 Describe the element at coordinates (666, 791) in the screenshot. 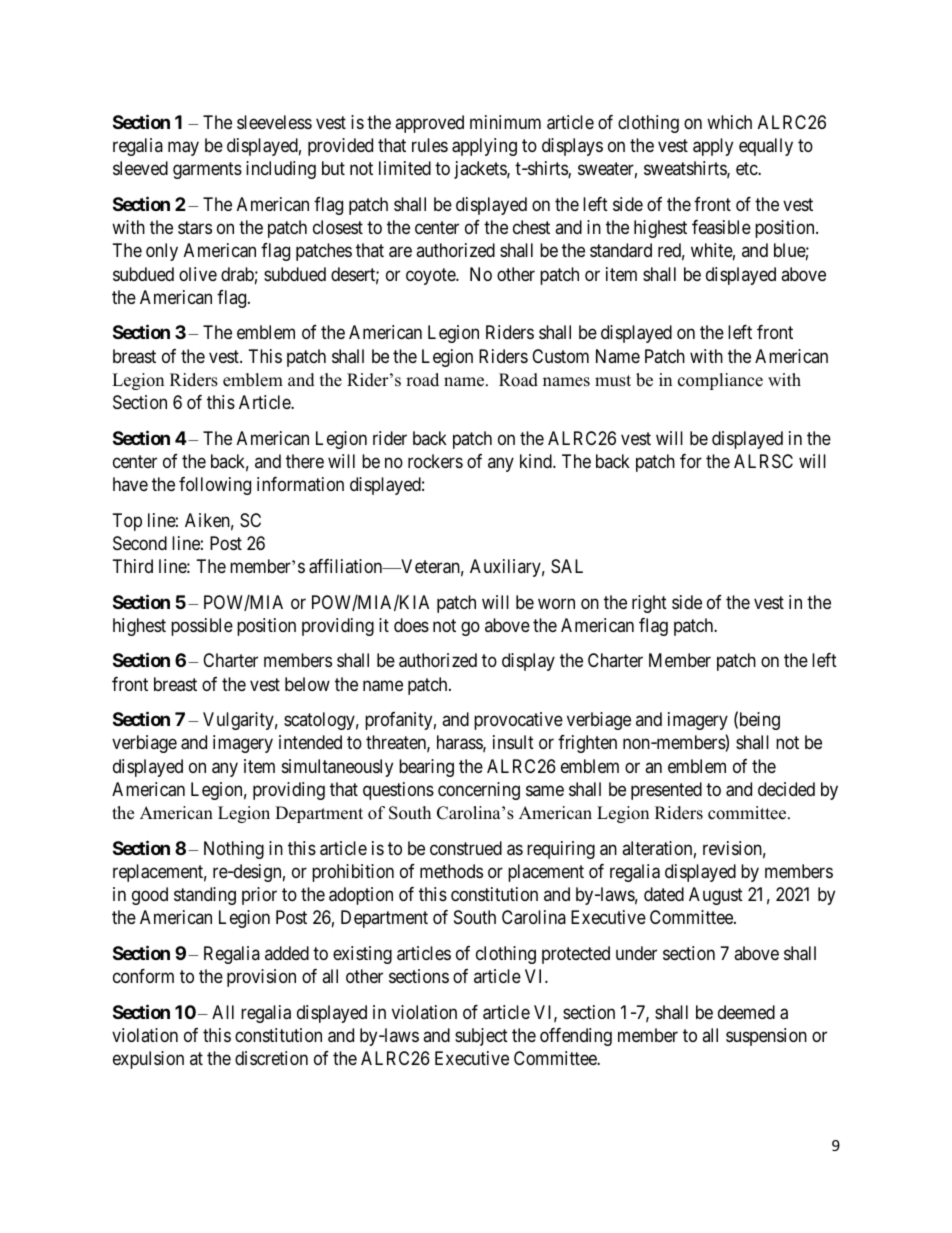

I see `presented` at that location.
